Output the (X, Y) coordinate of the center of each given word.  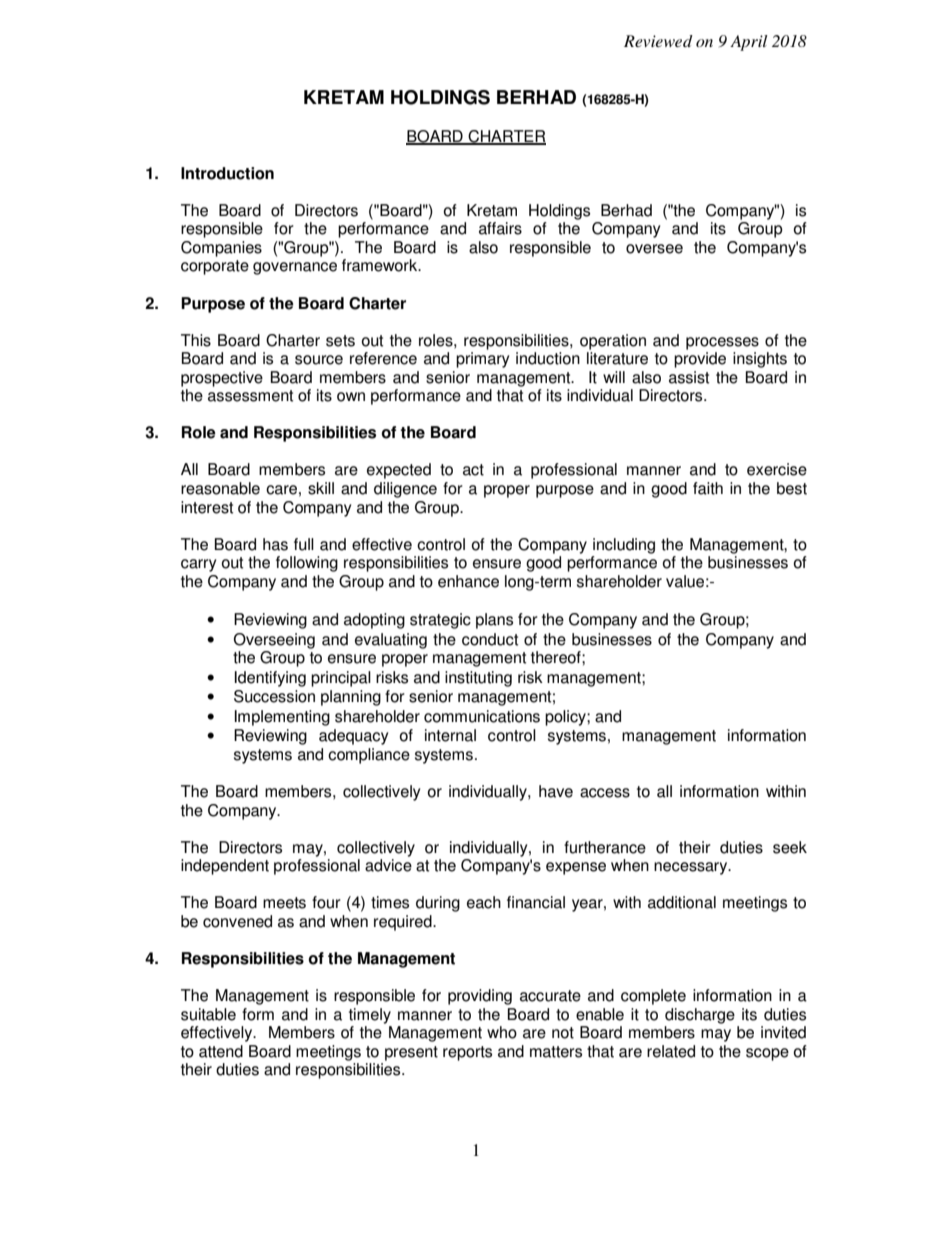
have (556, 791)
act (473, 470)
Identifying (270, 679)
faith (708, 488)
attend (221, 1051)
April (749, 43)
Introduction (227, 173)
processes (722, 343)
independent (225, 867)
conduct (490, 639)
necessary (692, 868)
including (624, 546)
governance (295, 268)
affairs (500, 228)
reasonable (220, 488)
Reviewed (658, 41)
